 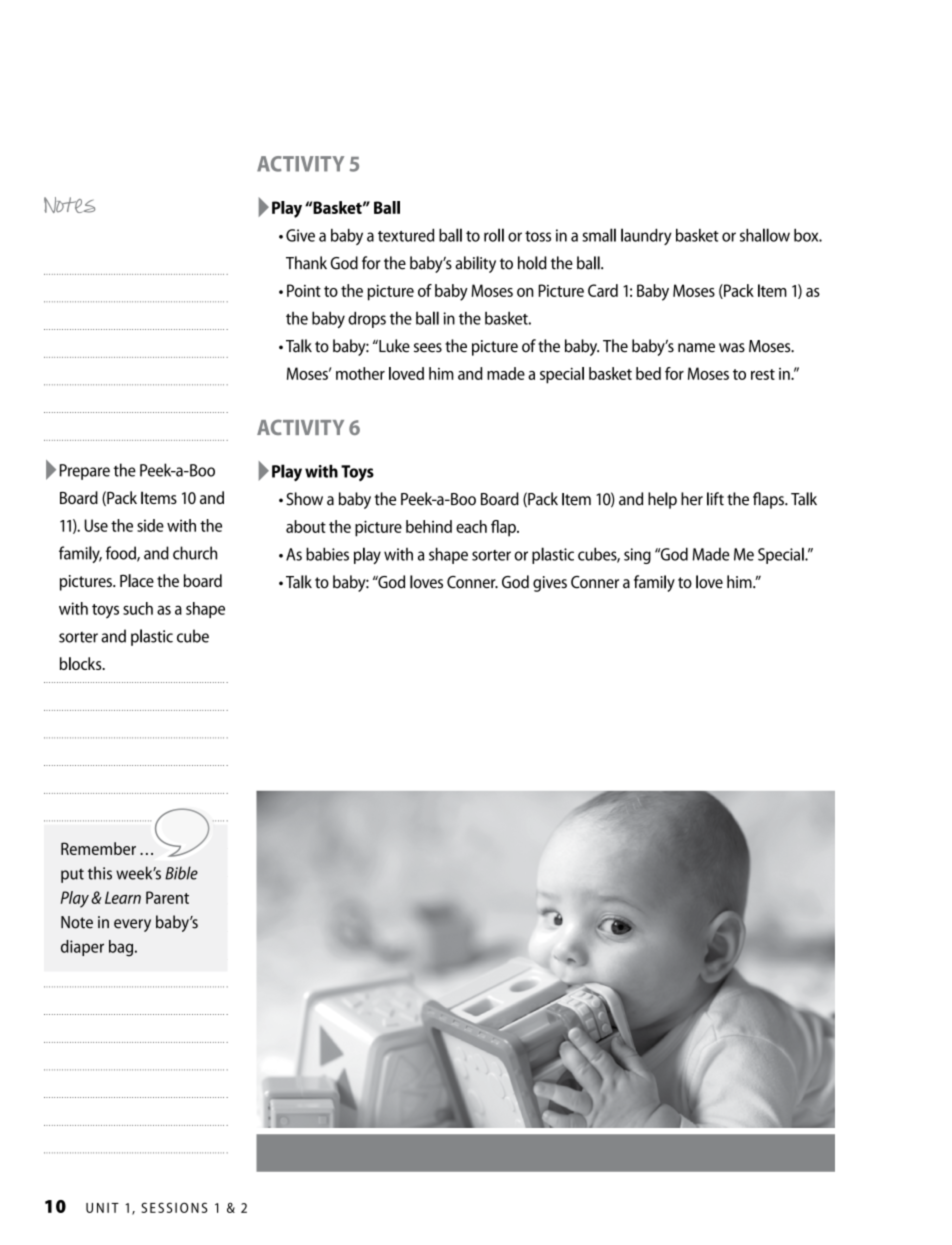 I want to click on blocks, so click(x=82, y=663).
